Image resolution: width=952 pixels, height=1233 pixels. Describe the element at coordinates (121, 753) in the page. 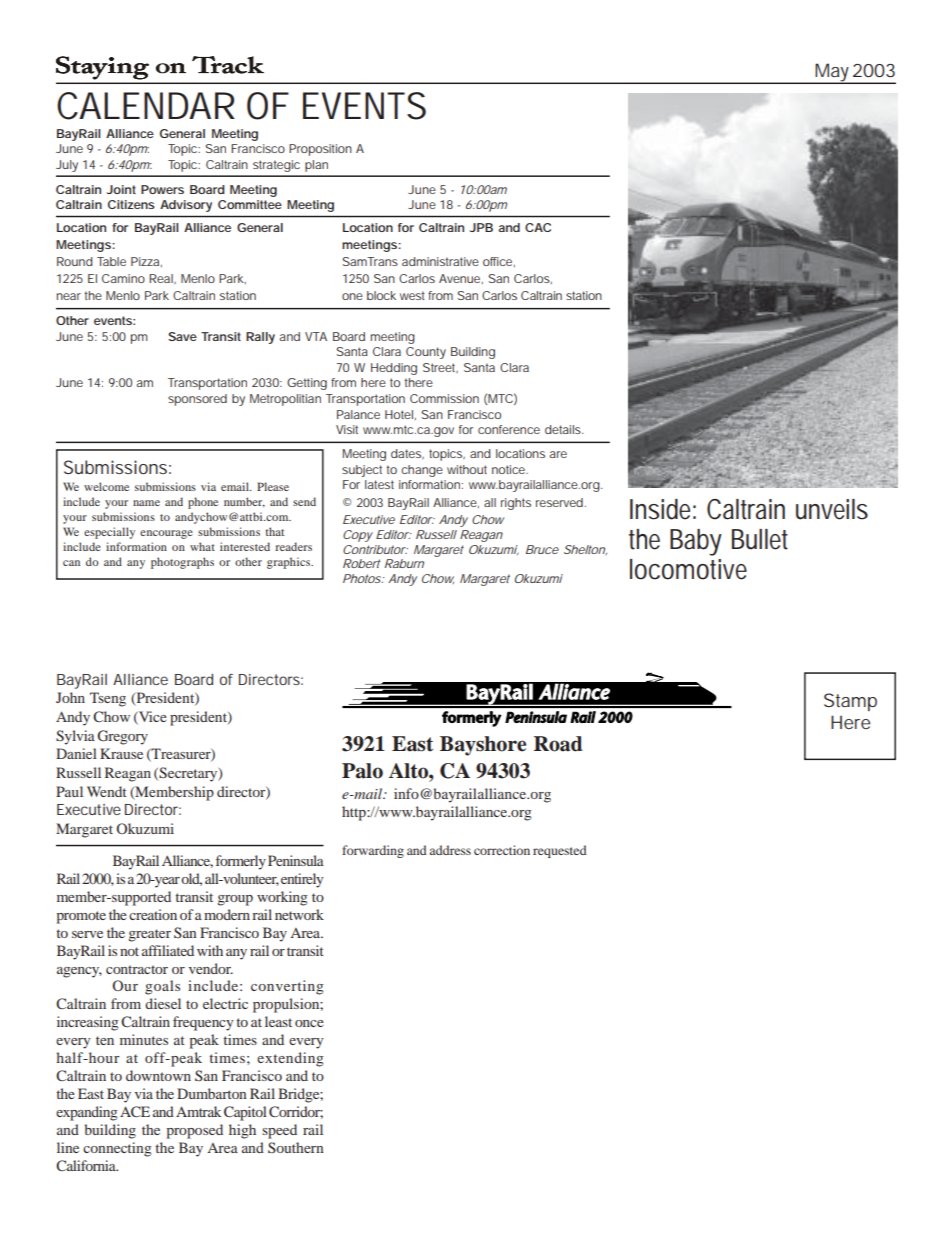

I see `Krause` at that location.
